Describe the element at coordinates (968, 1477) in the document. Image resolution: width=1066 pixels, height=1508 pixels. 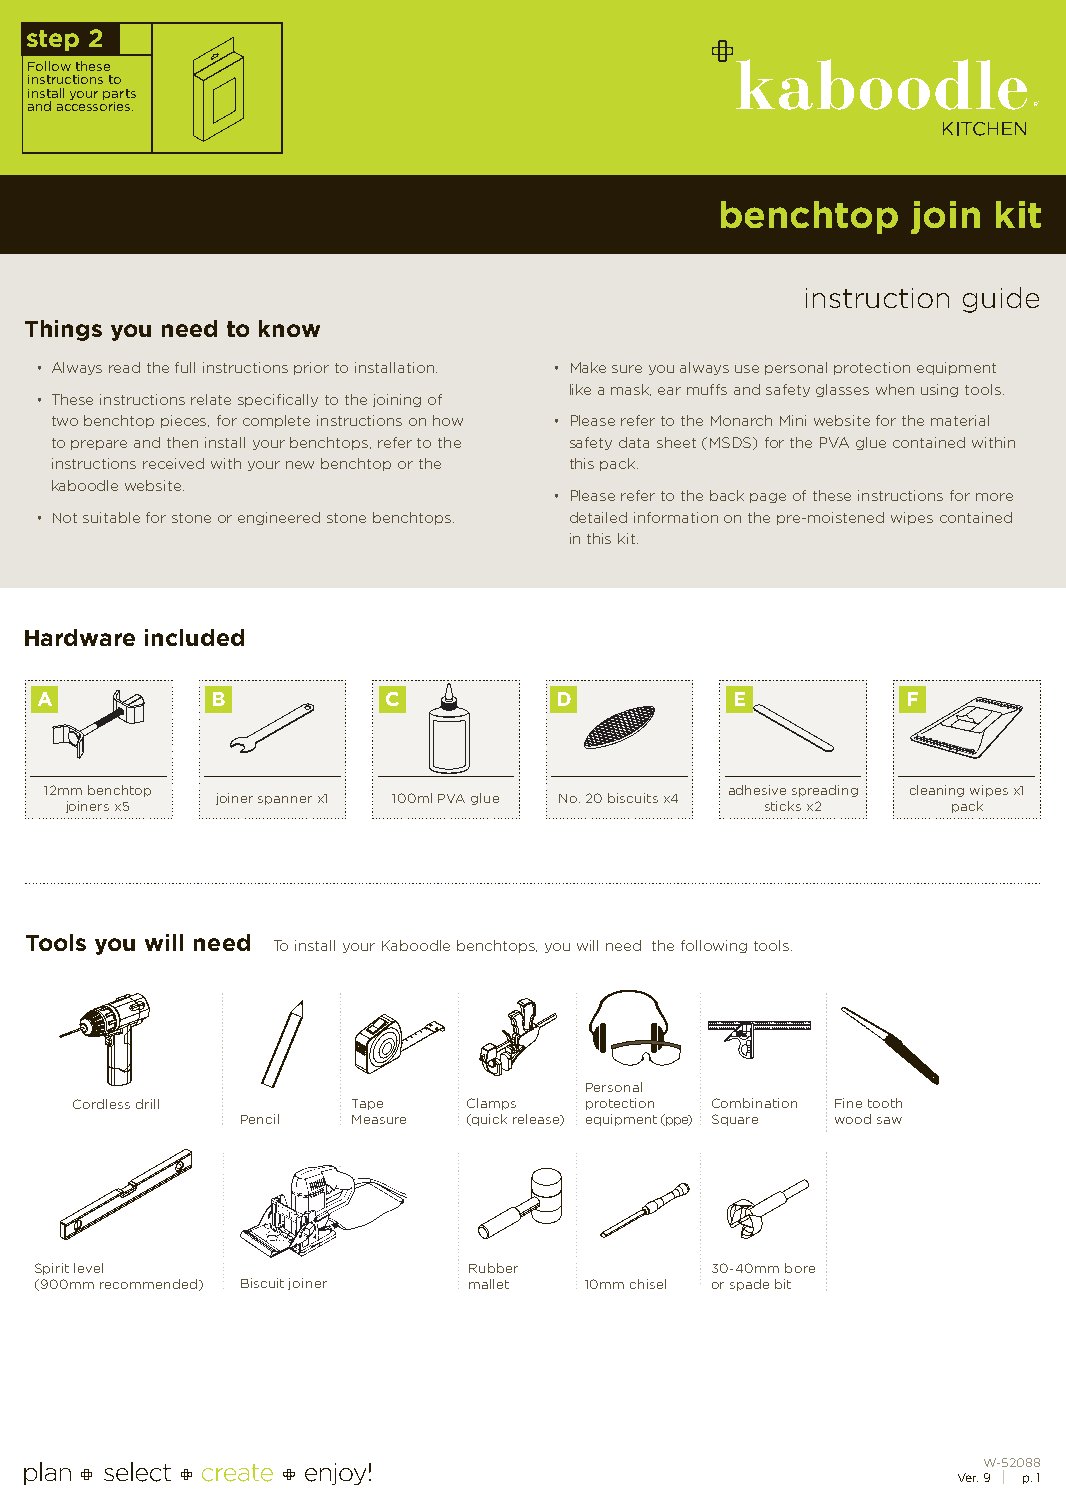
I see `Ver` at that location.
